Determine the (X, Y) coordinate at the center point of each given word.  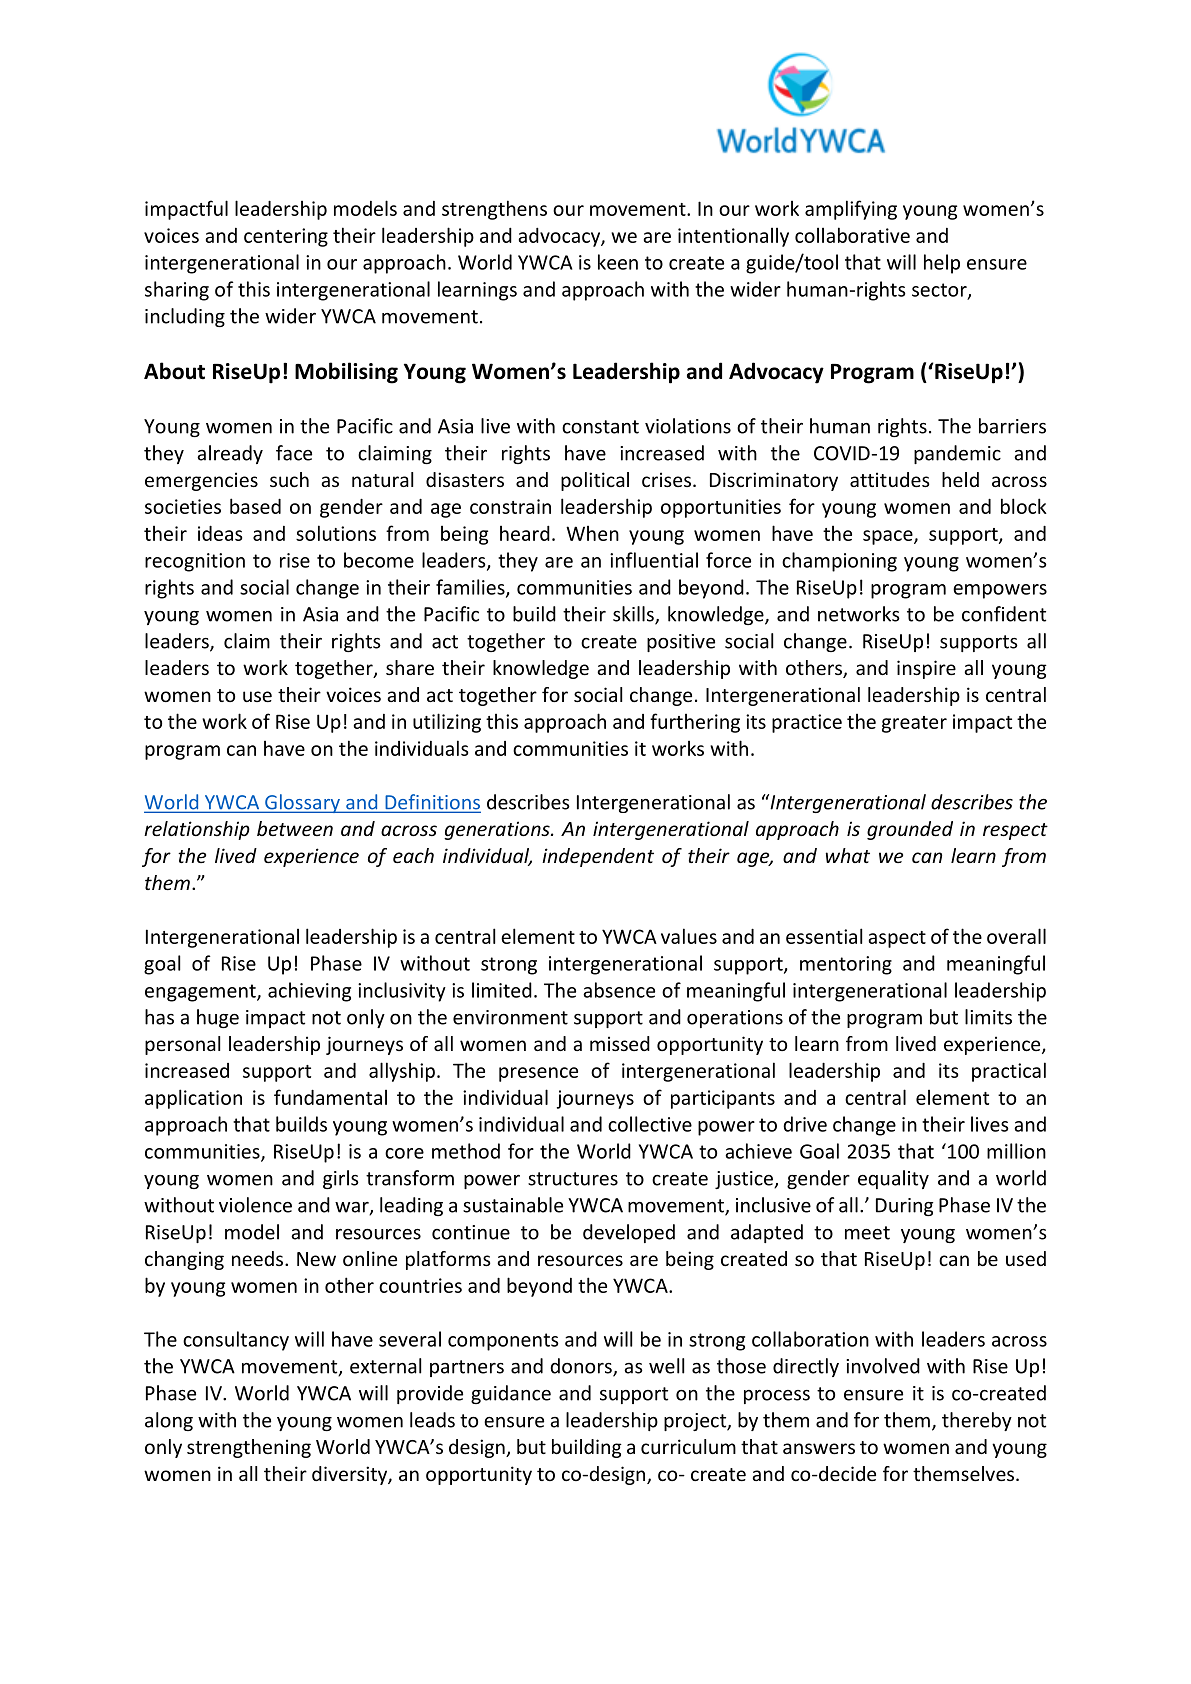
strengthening (249, 1448)
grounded (910, 830)
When (592, 533)
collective (650, 1124)
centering (286, 237)
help (942, 264)
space (889, 537)
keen (618, 262)
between (295, 828)
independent (598, 857)
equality (893, 1179)
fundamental (330, 1097)
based (255, 506)
